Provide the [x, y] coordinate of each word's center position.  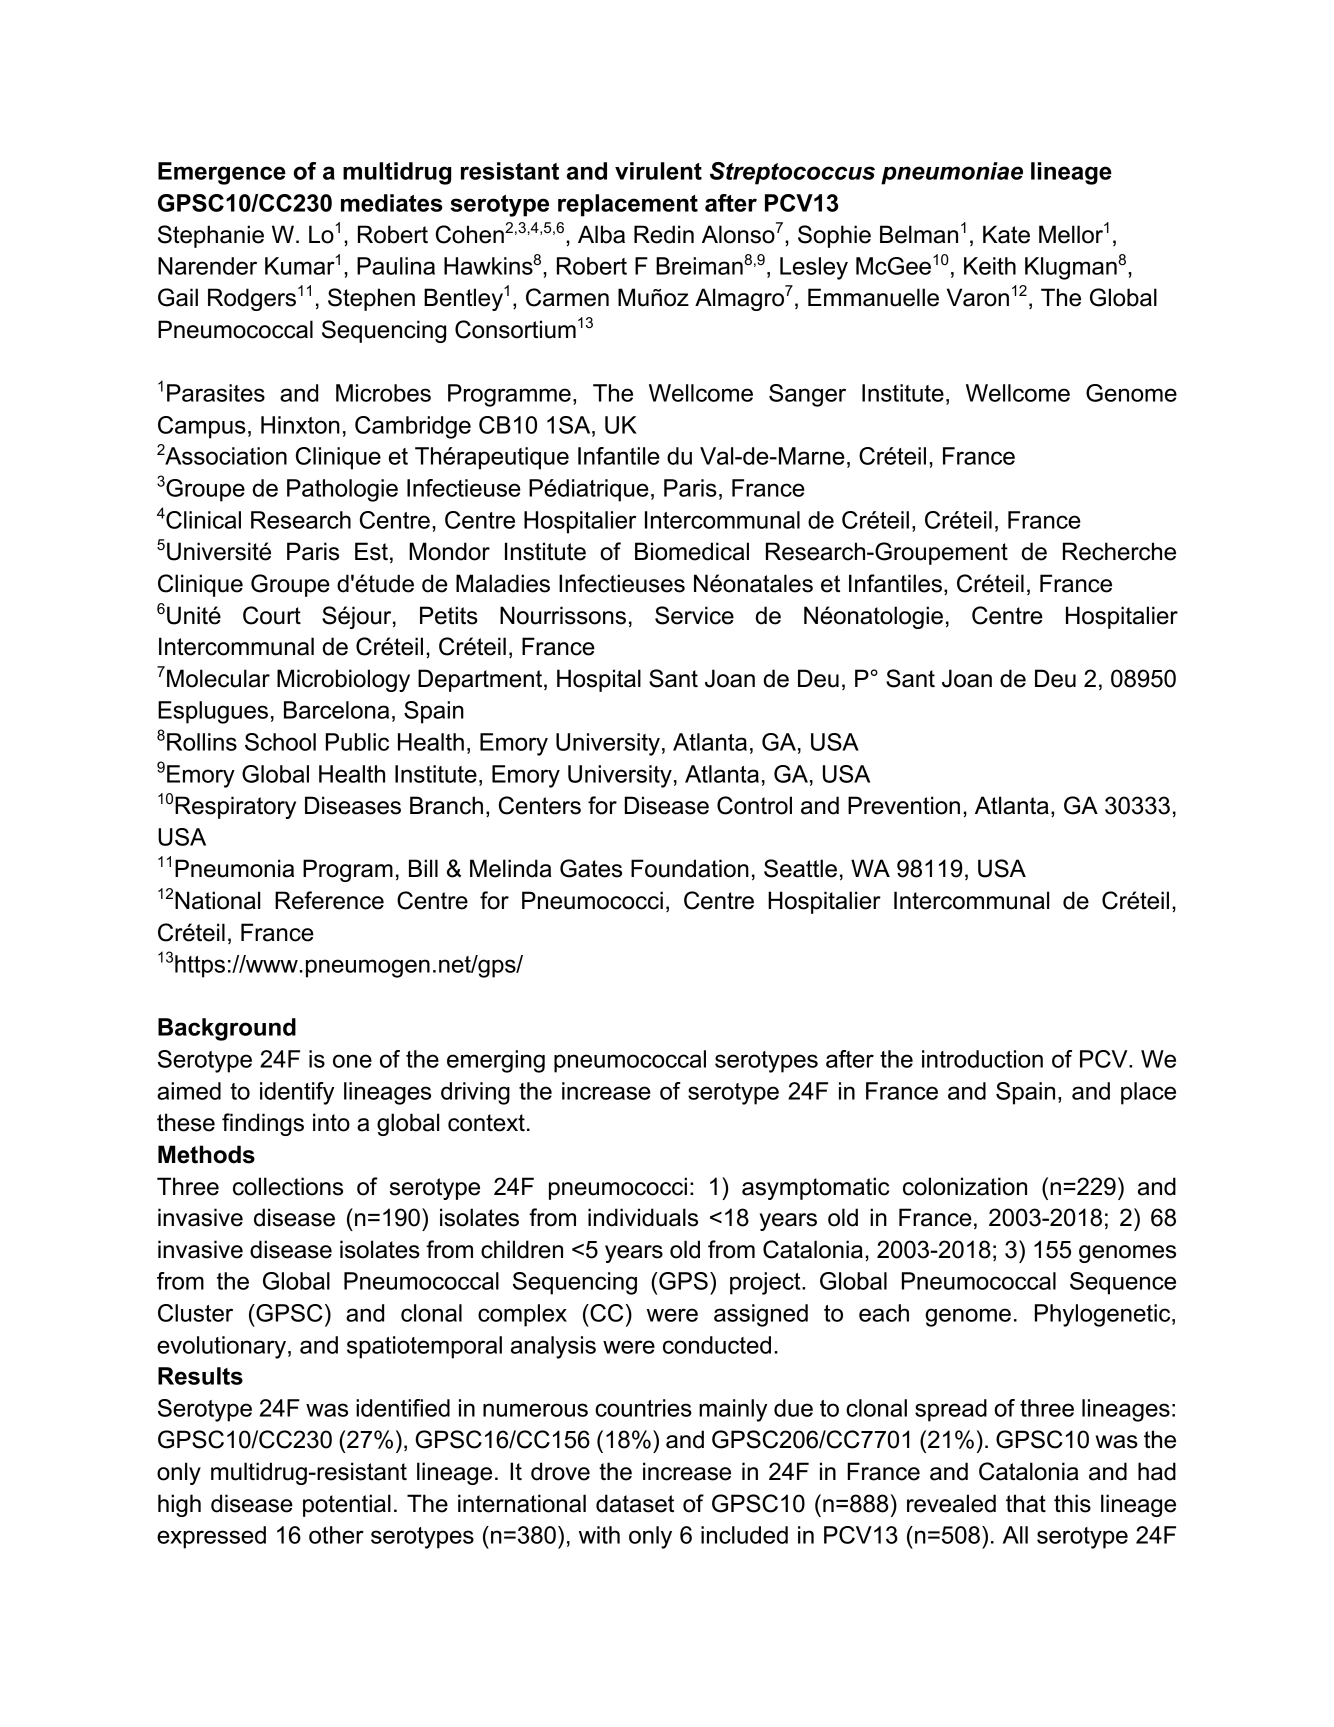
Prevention [904, 805]
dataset [635, 1503]
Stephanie [211, 236]
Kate [1006, 234]
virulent [658, 171]
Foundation [690, 868]
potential [347, 1505]
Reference [329, 900]
